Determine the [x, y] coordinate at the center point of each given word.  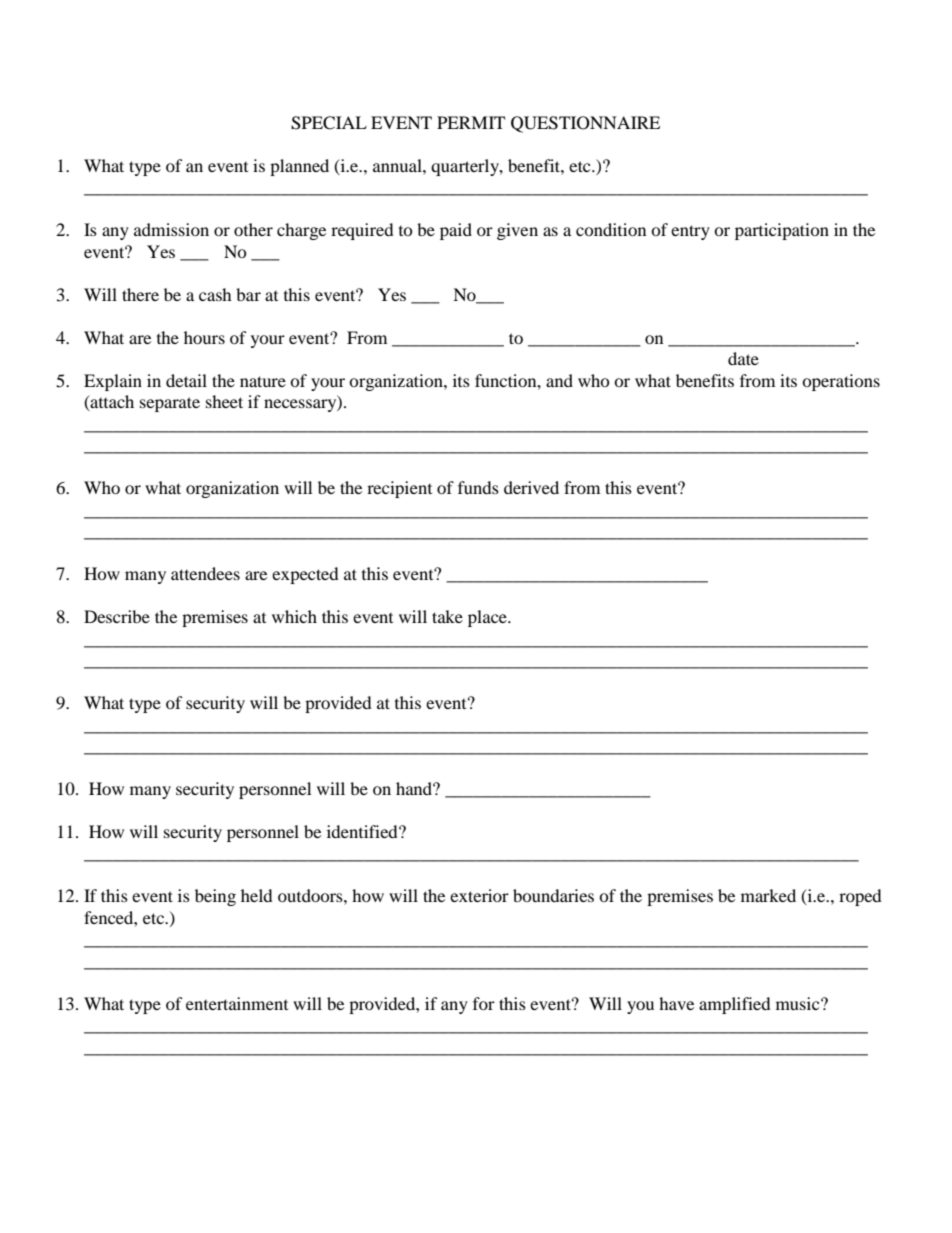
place [488, 618]
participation [782, 231]
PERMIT [471, 122]
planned [299, 167]
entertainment [237, 1003]
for [484, 1003]
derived [531, 487]
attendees [205, 573]
